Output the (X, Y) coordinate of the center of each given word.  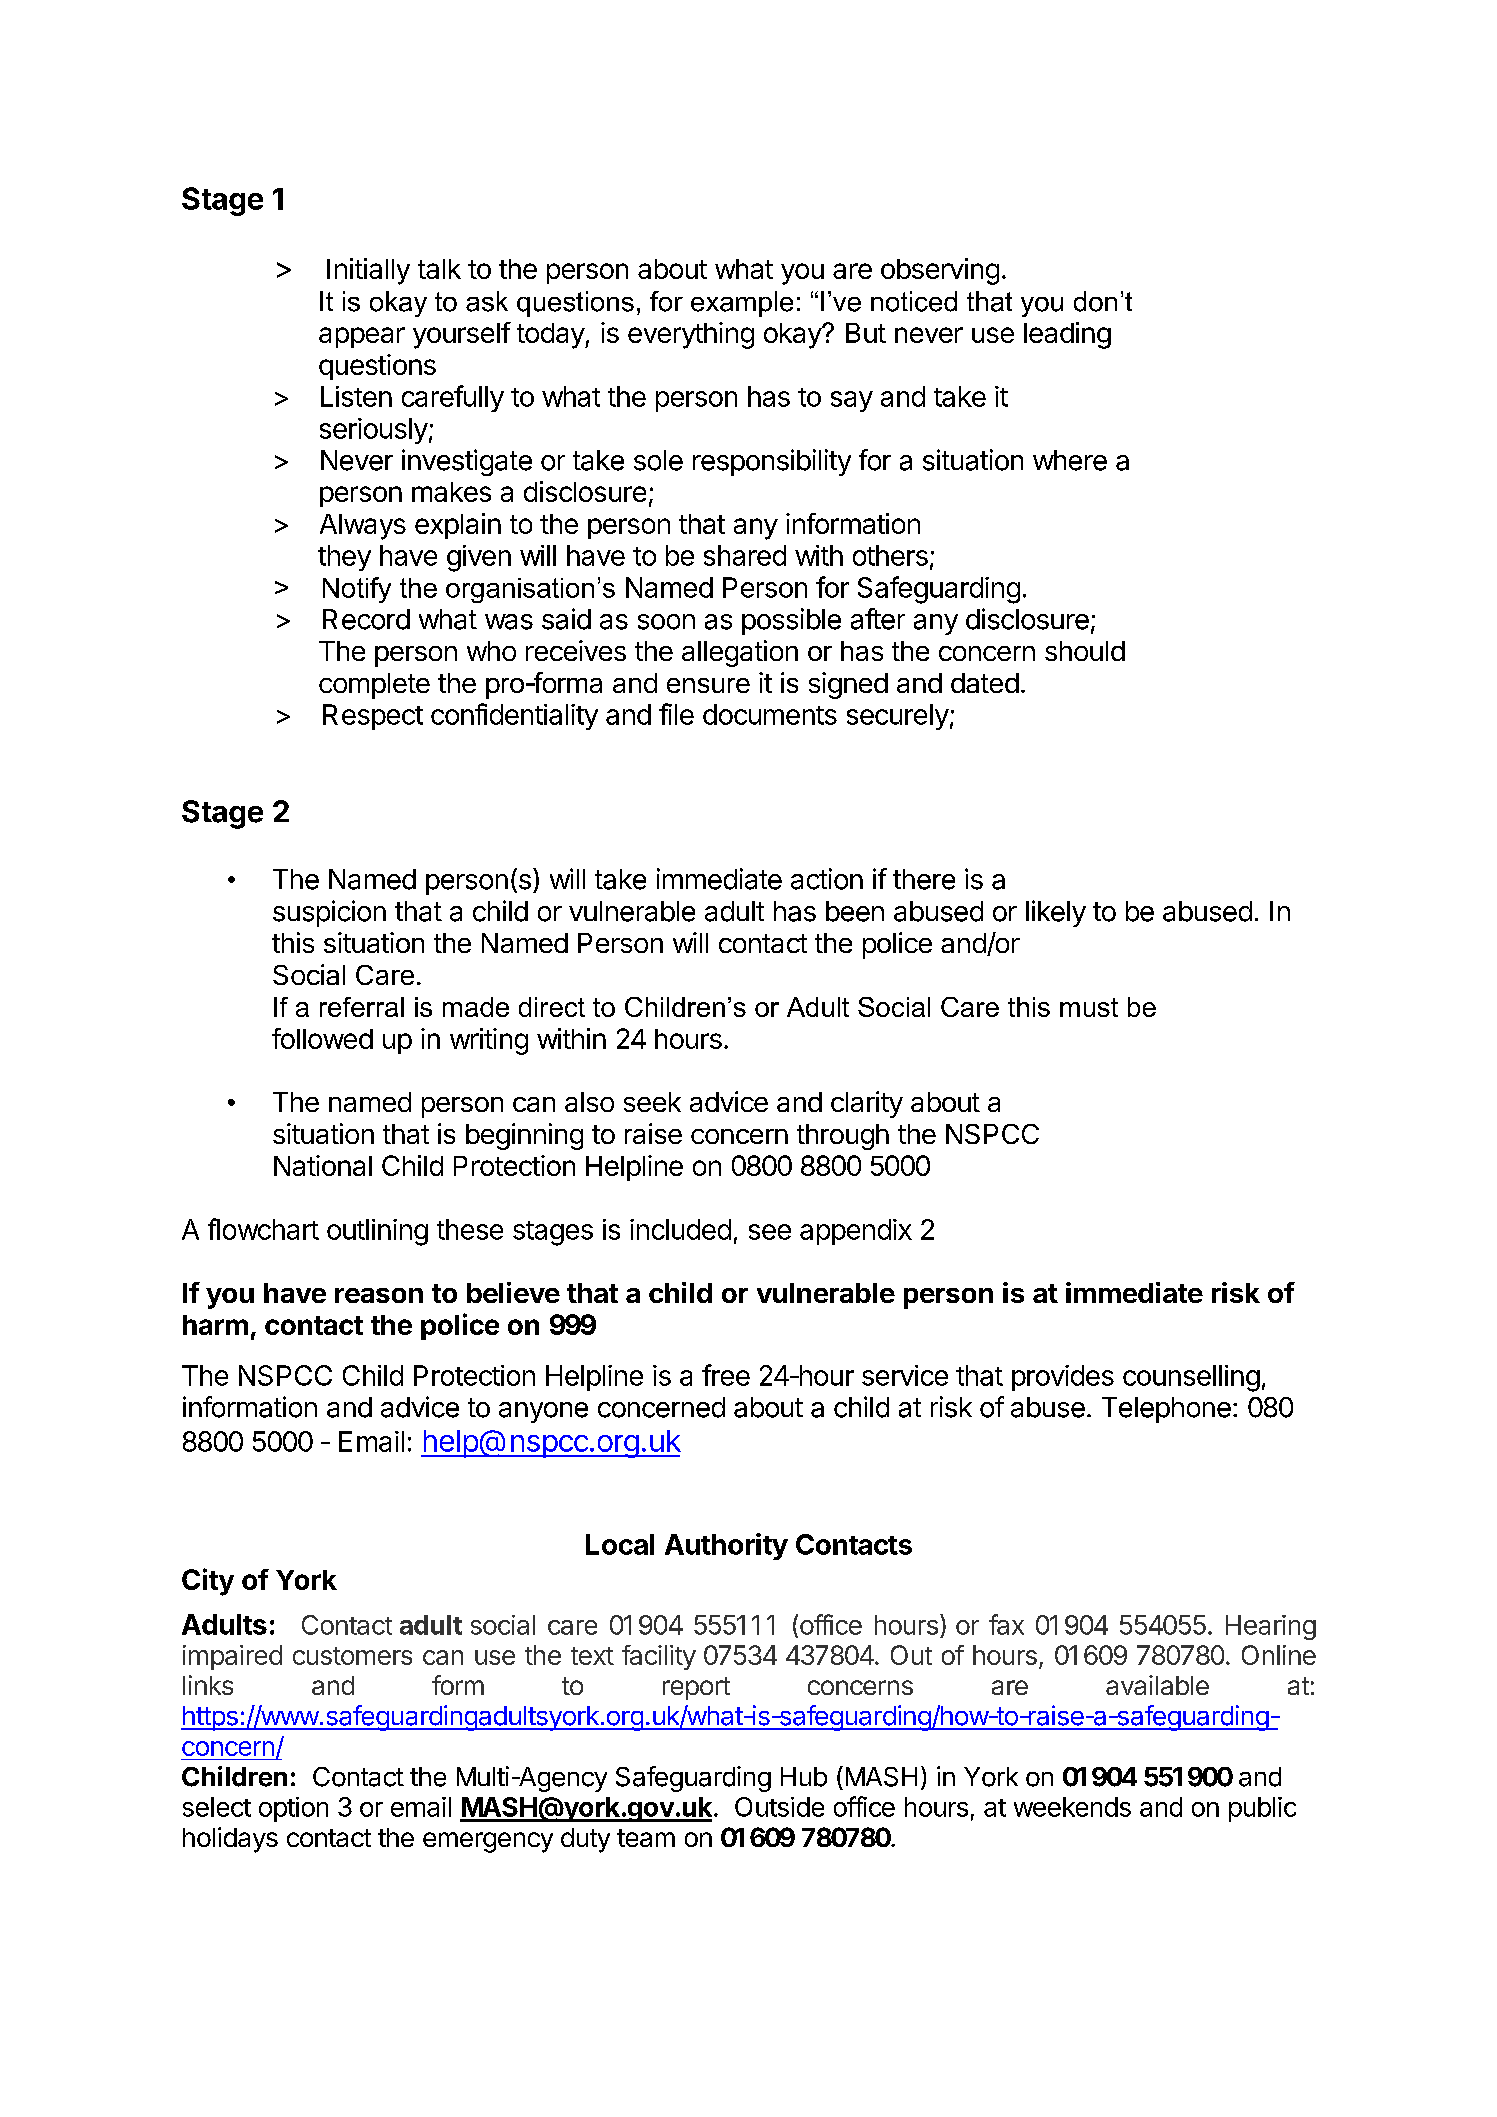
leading (1067, 335)
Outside (779, 1807)
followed (322, 1038)
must (1089, 1007)
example (742, 304)
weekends (1072, 1807)
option (293, 1809)
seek (652, 1102)
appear (362, 337)
